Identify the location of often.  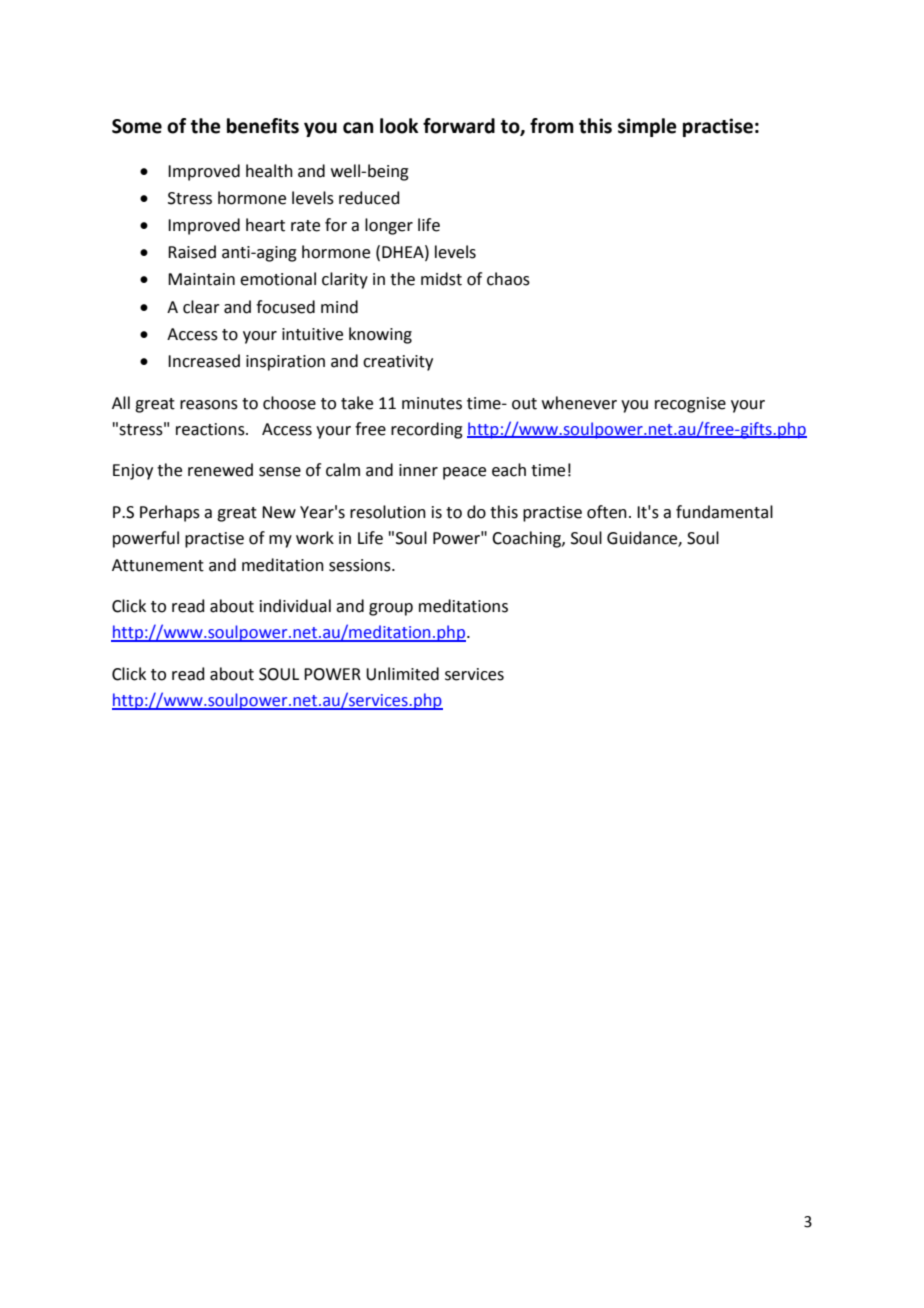
(607, 512).
